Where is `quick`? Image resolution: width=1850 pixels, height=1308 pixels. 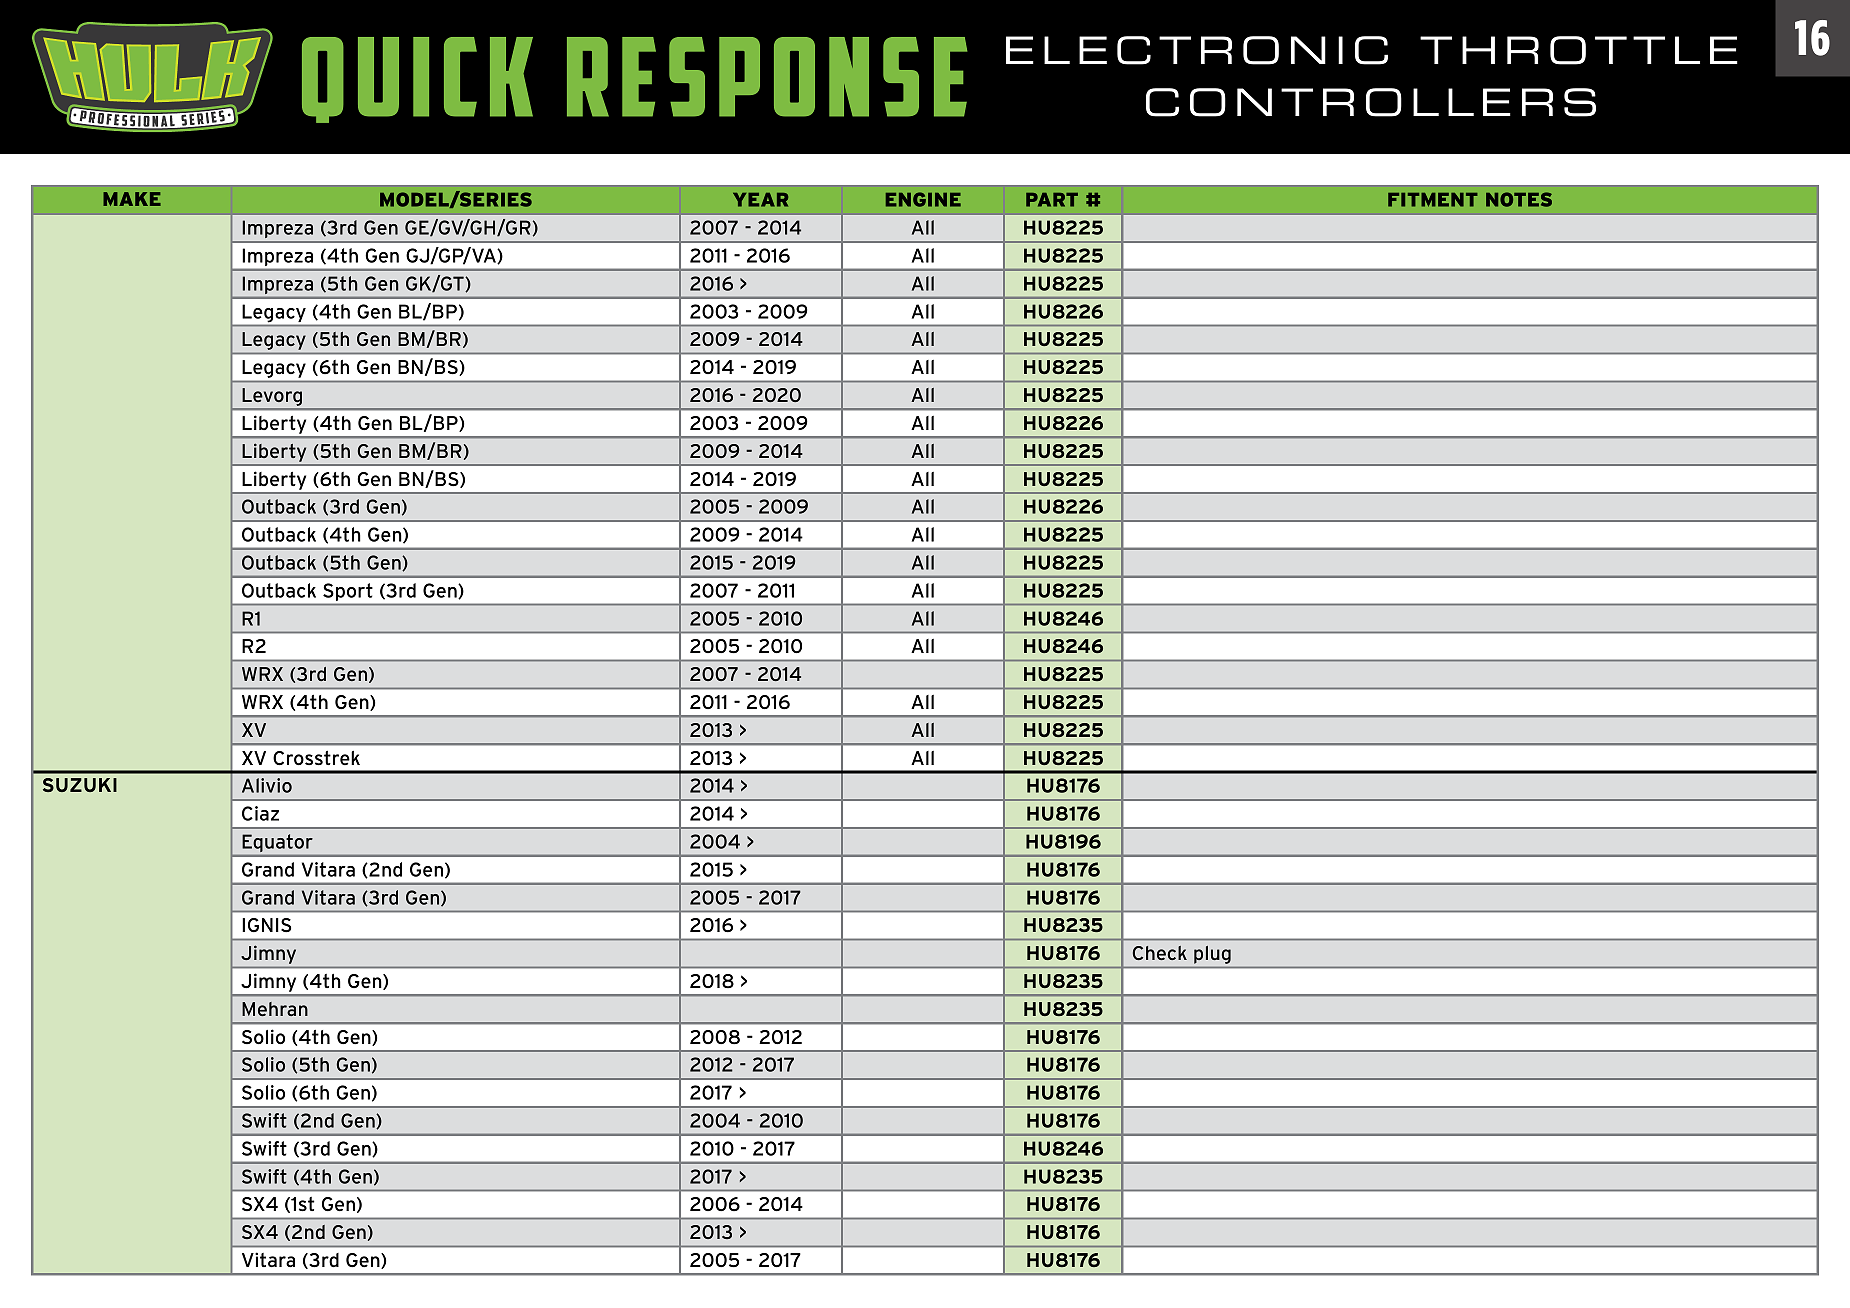 quick is located at coordinates (417, 80).
